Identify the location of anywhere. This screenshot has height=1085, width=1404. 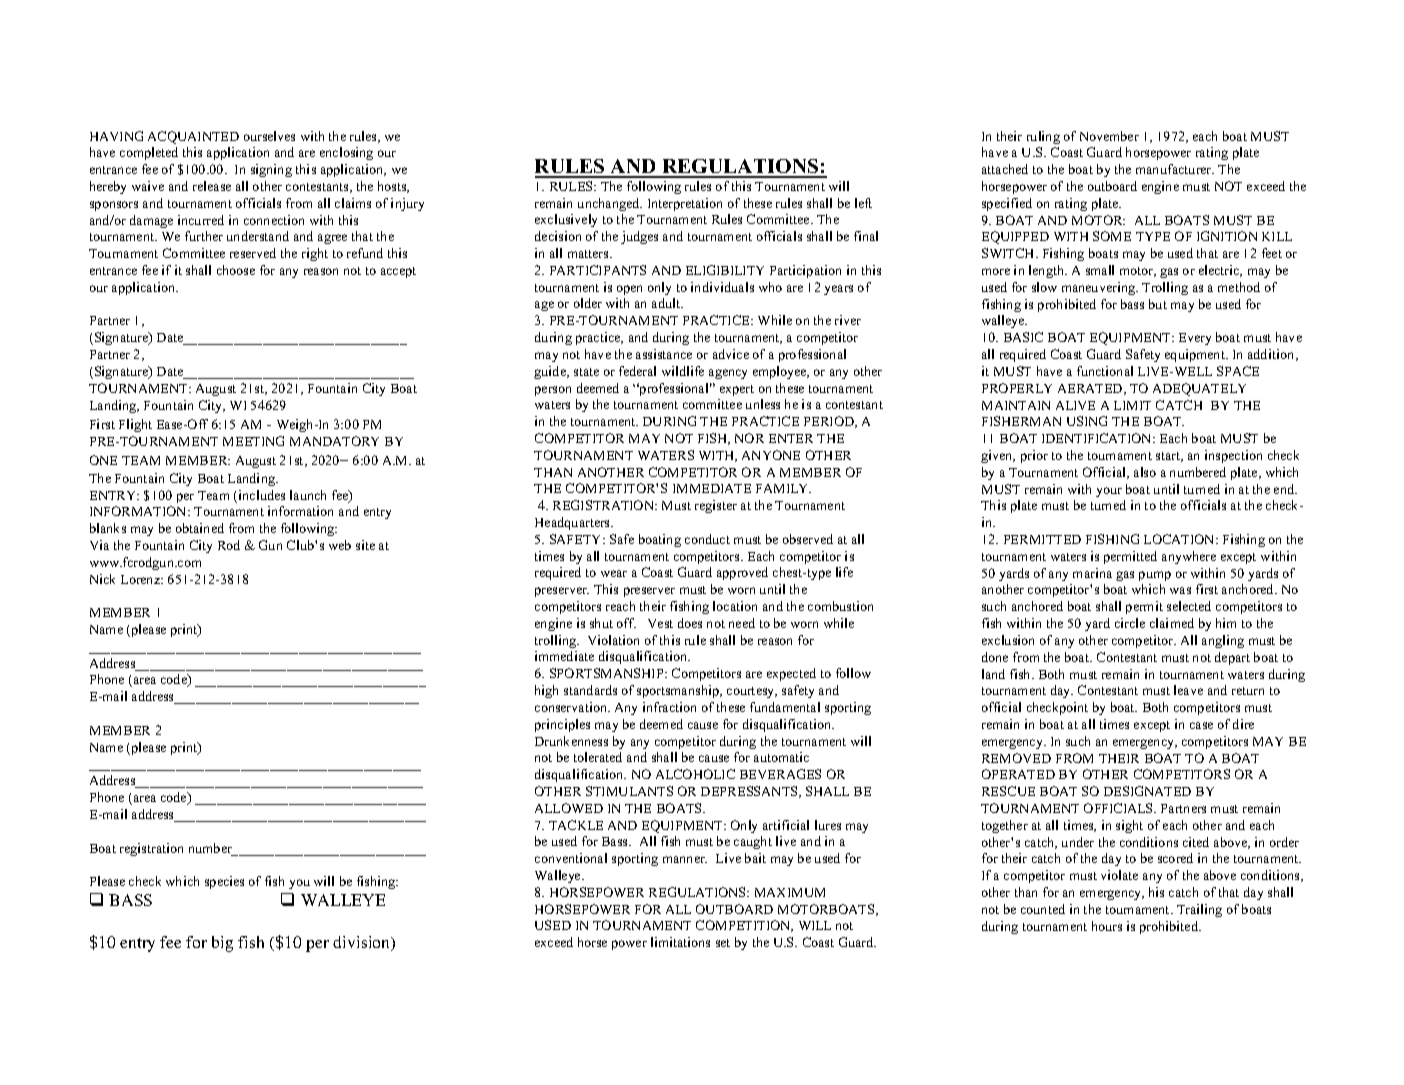
(1189, 557).
